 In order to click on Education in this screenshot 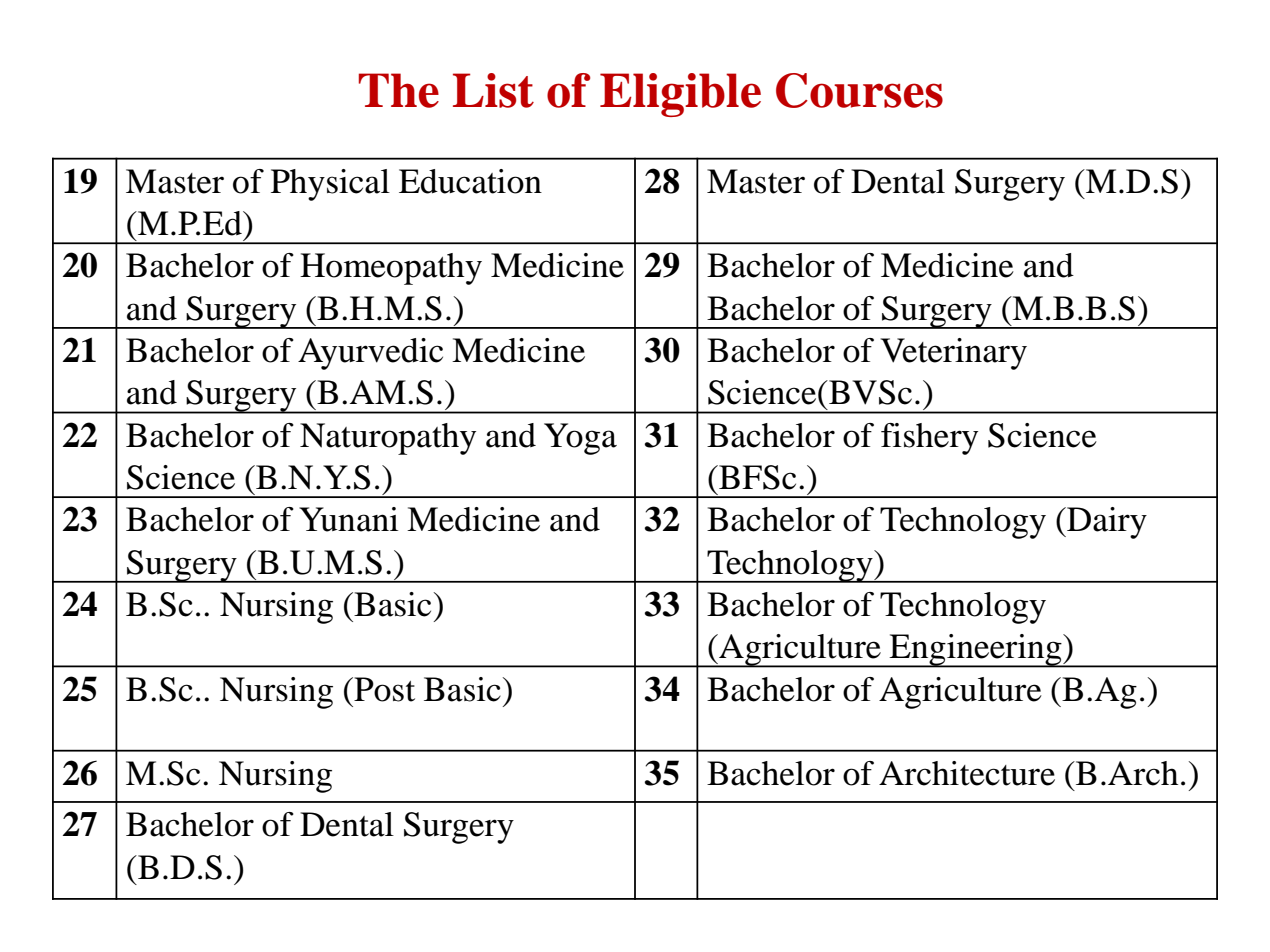, I will do `click(470, 181)`.
